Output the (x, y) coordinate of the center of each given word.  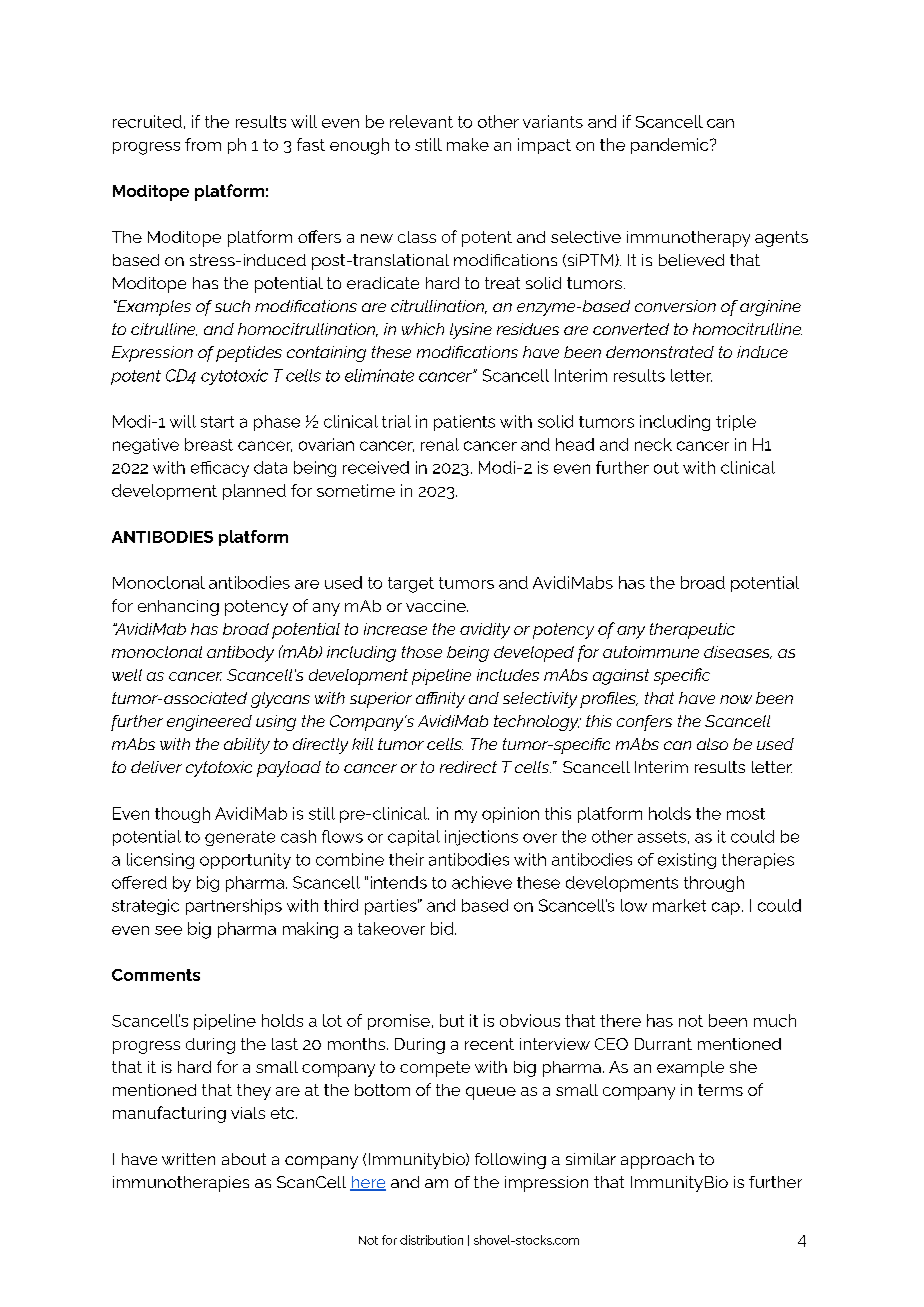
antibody (240, 654)
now (736, 699)
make (468, 144)
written (188, 1159)
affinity (440, 700)
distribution (431, 1240)
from (203, 144)
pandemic (671, 146)
